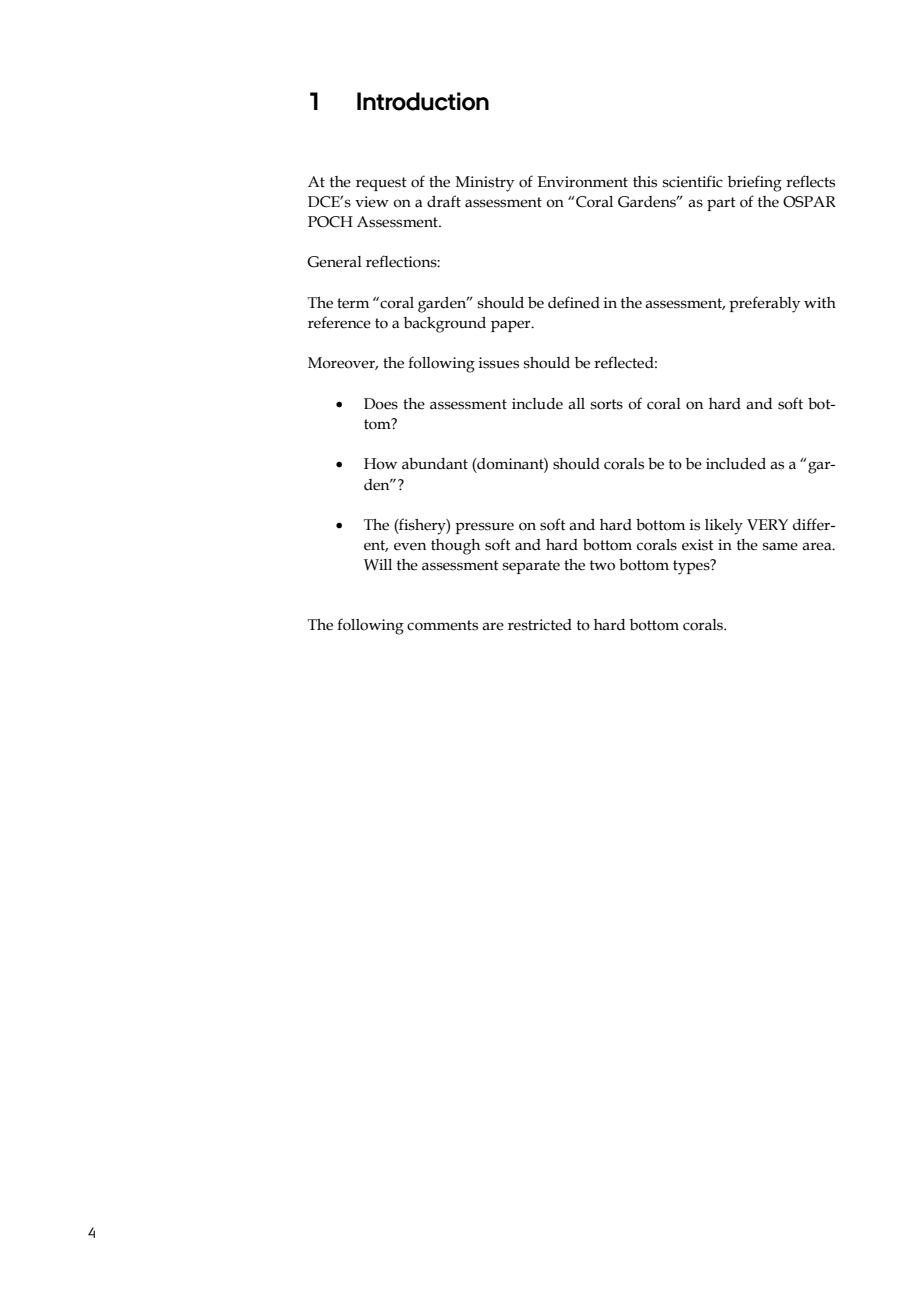 This screenshot has width=924, height=1308. I want to click on How, so click(380, 464).
